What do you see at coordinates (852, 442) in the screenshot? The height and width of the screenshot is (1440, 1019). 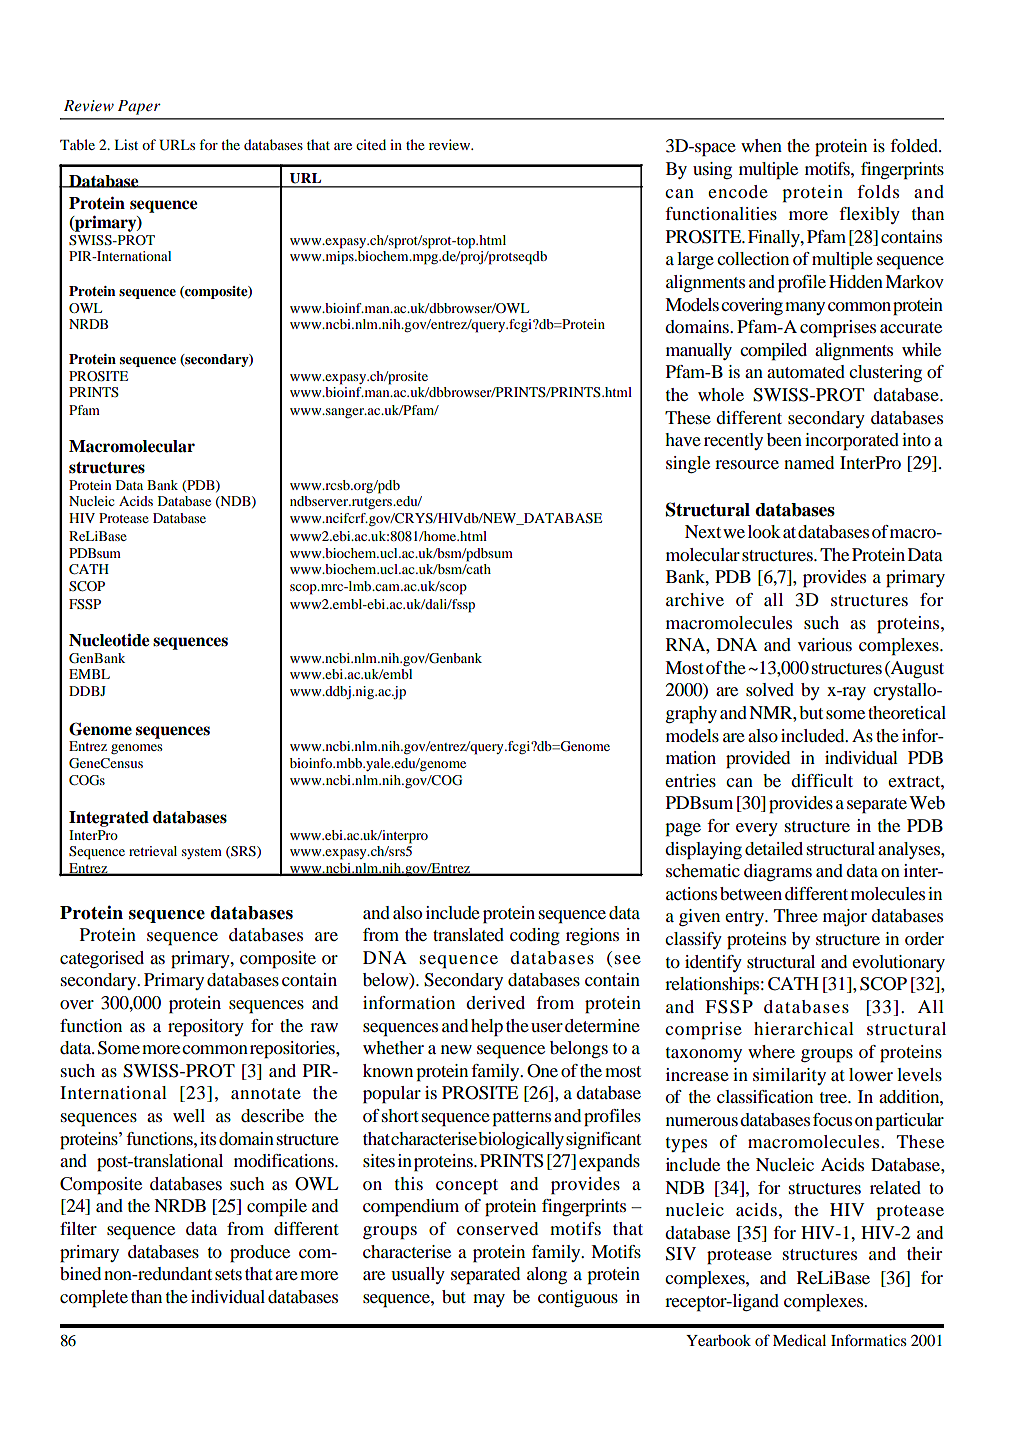 I see `incorporated` at bounding box center [852, 442].
